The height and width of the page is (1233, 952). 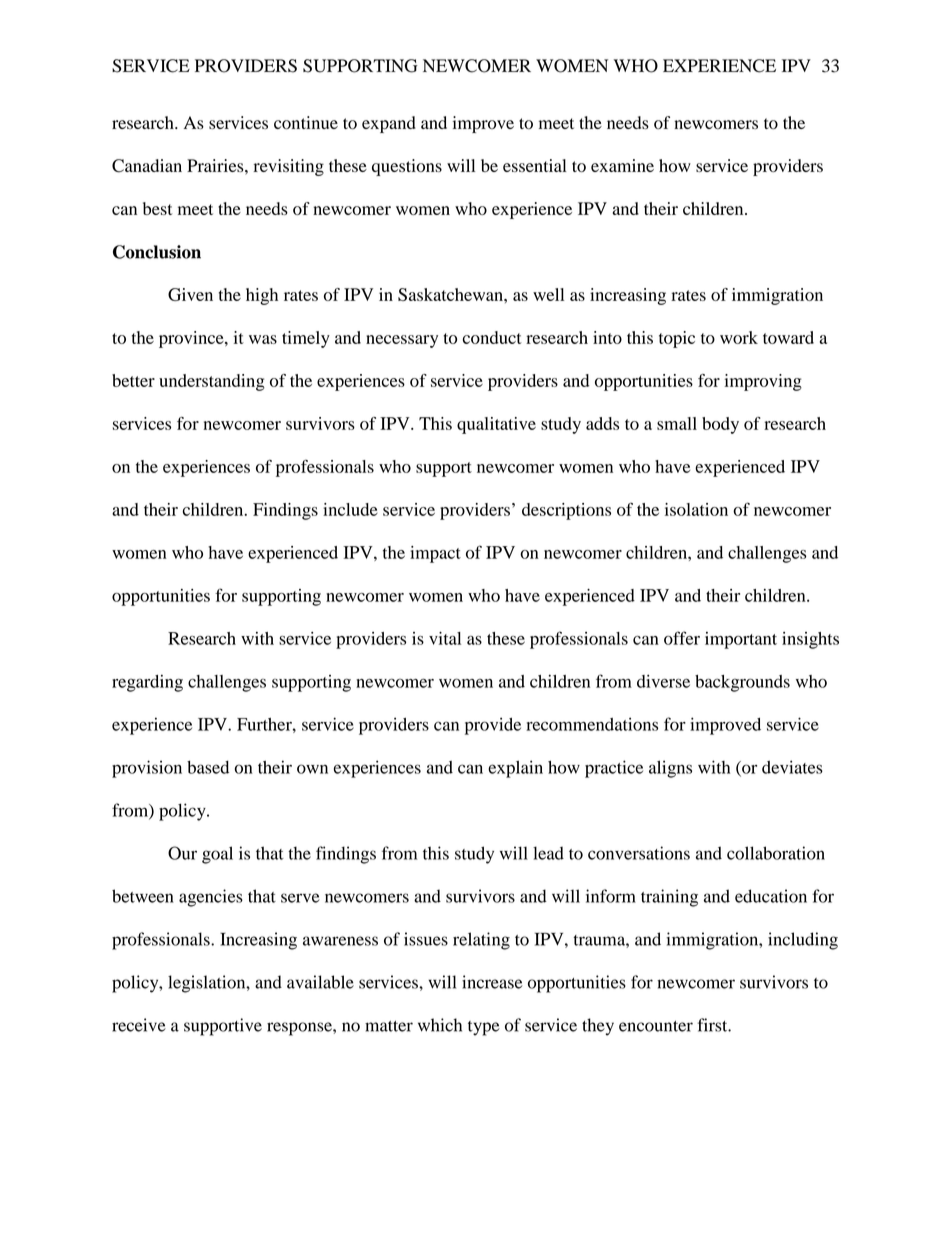 What do you see at coordinates (492, 982) in the page?
I see `increase` at bounding box center [492, 982].
